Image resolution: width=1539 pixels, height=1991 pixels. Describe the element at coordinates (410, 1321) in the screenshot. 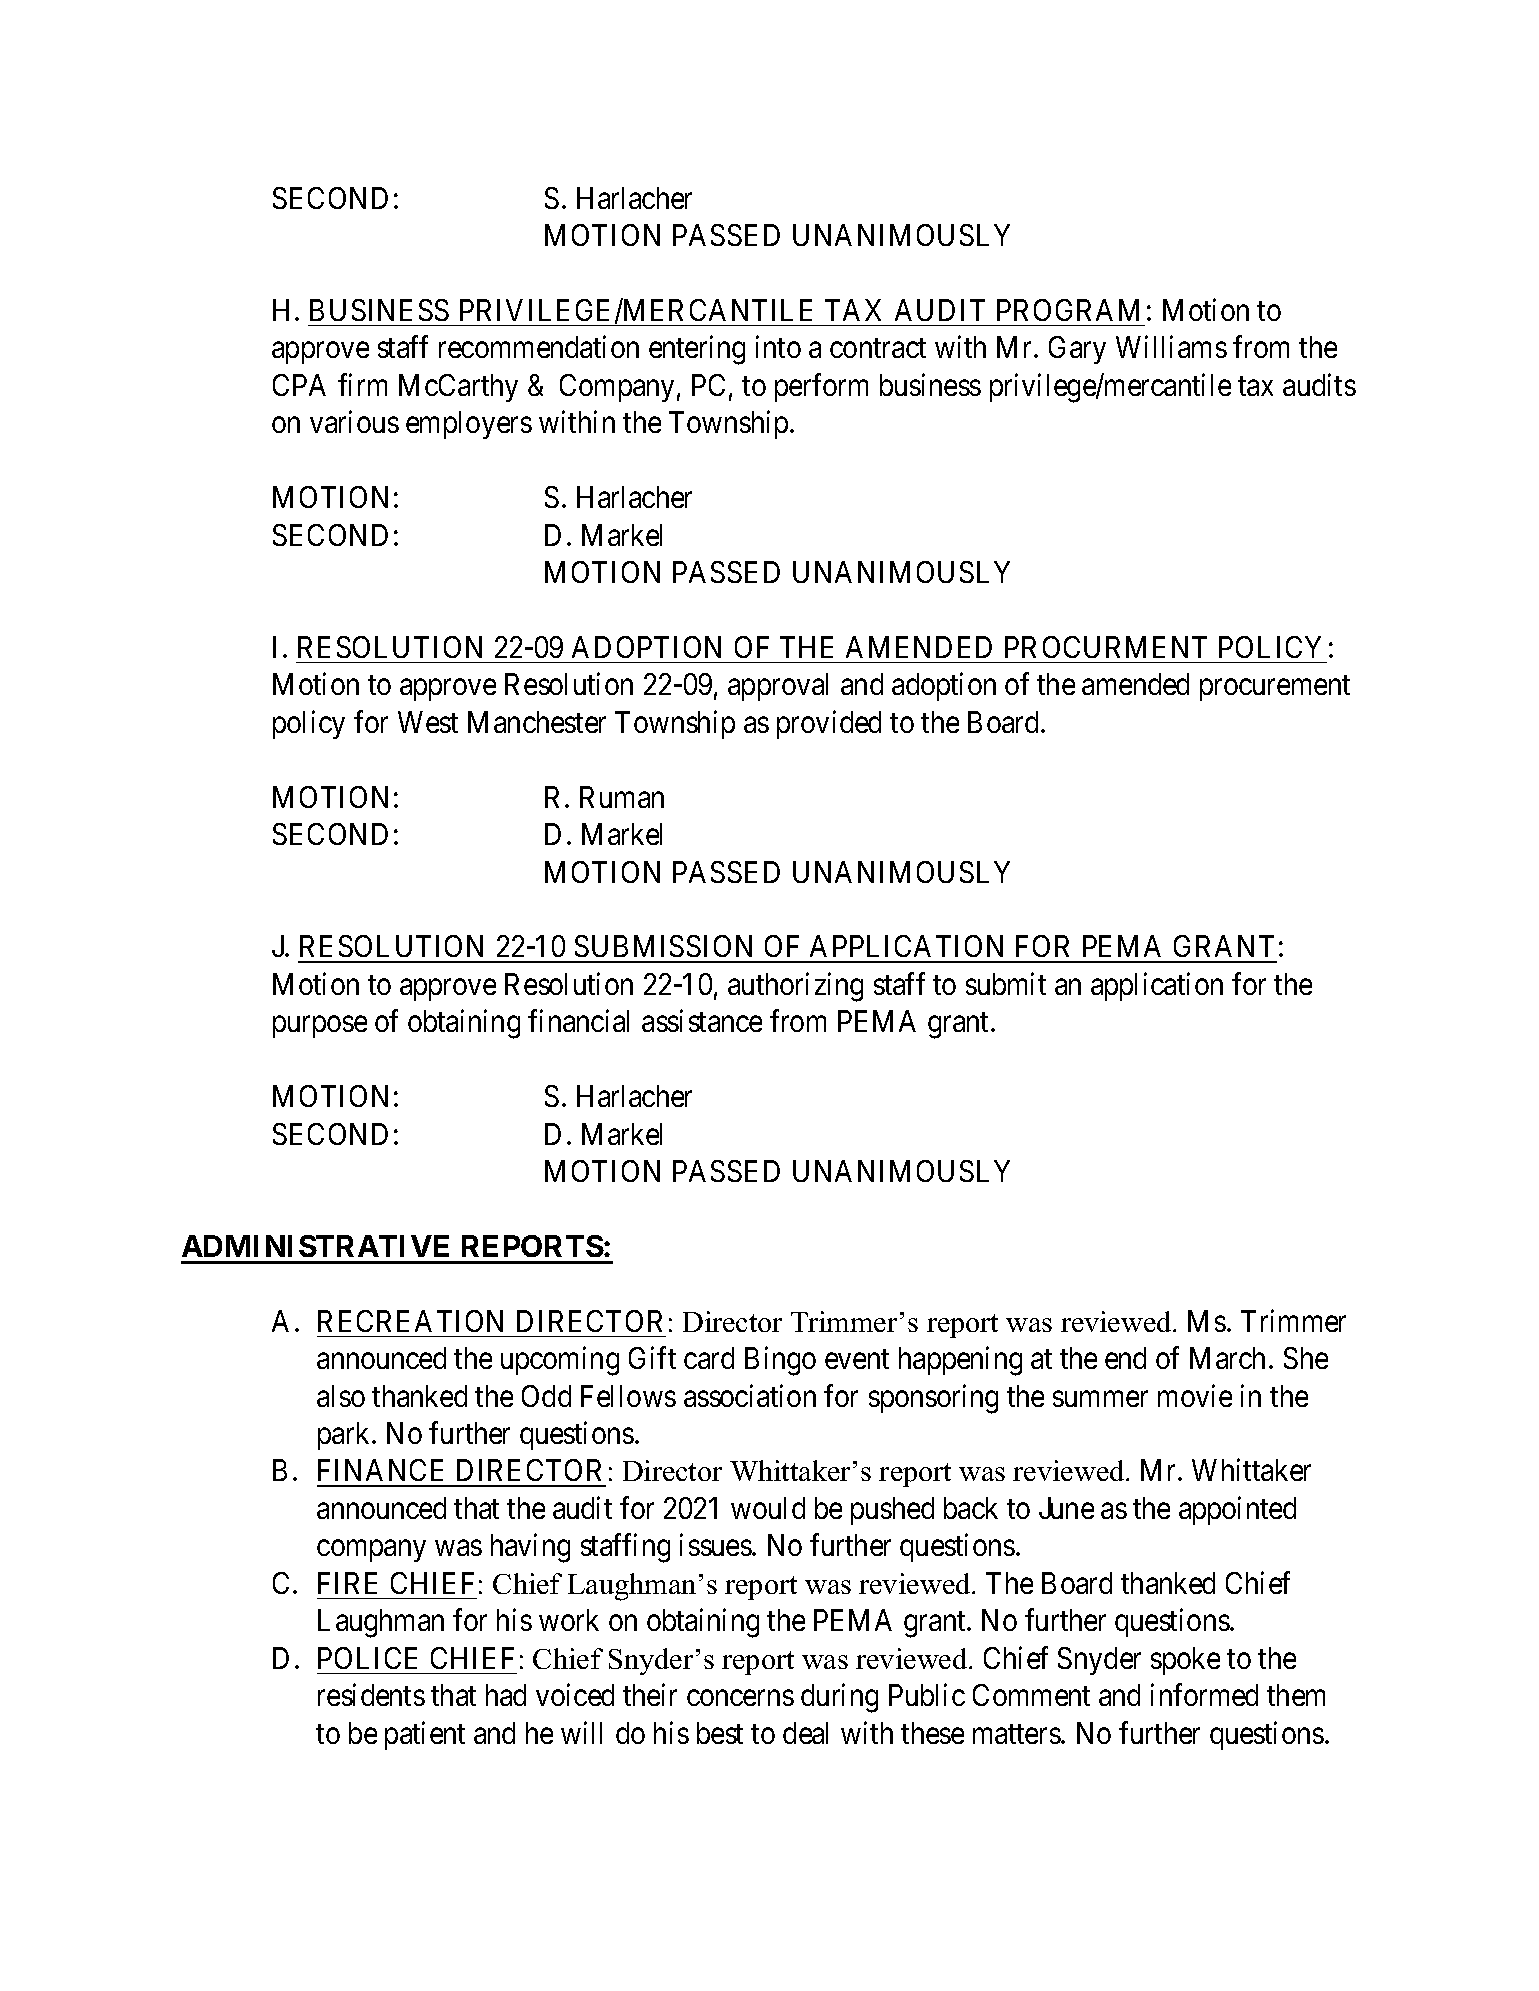

I see `RECREATION` at that location.
